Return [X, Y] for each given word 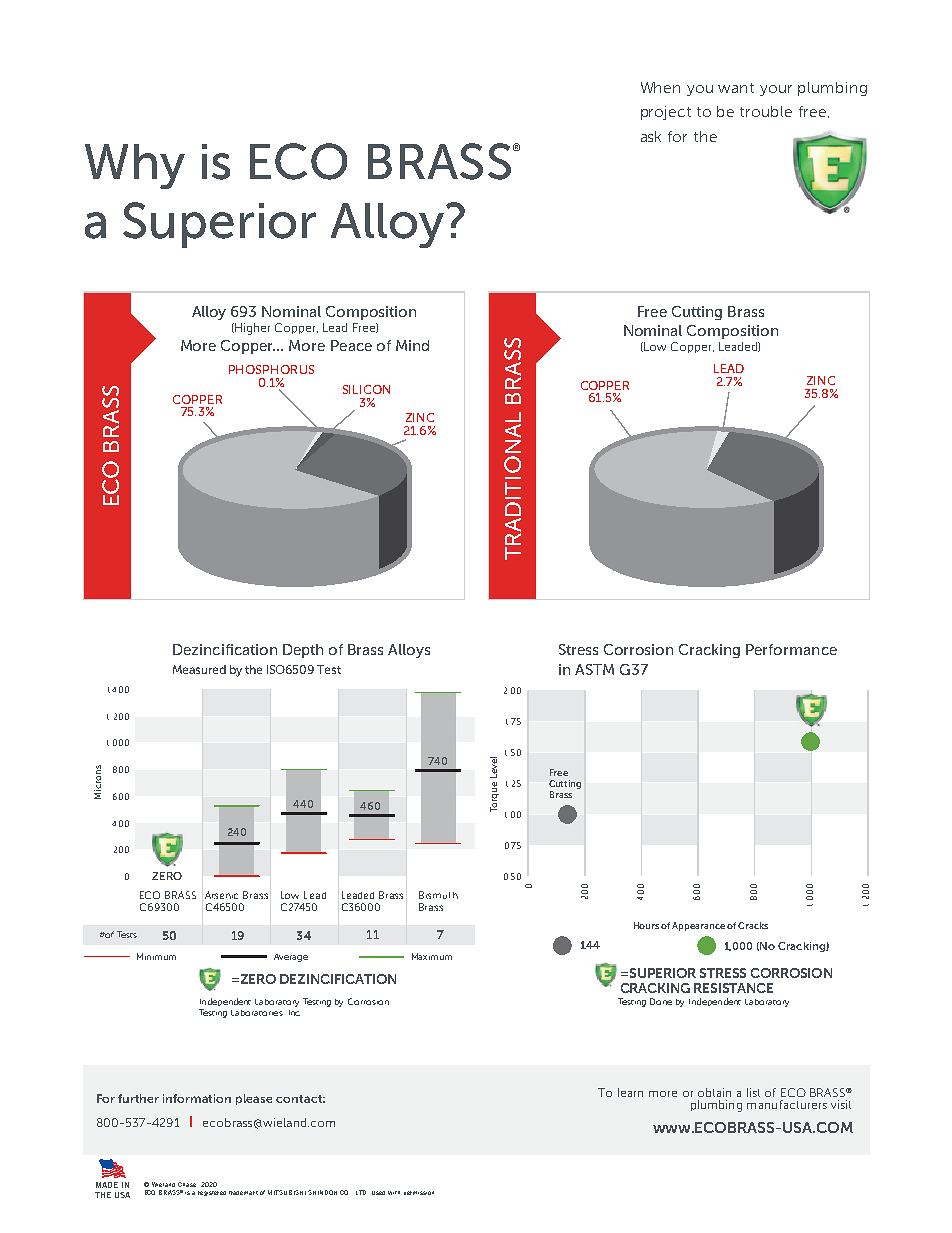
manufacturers [787, 1104]
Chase [187, 1184]
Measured [199, 669]
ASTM [594, 669]
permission [419, 1193]
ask [651, 136]
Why [135, 166]
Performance [791, 649]
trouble [766, 111]
